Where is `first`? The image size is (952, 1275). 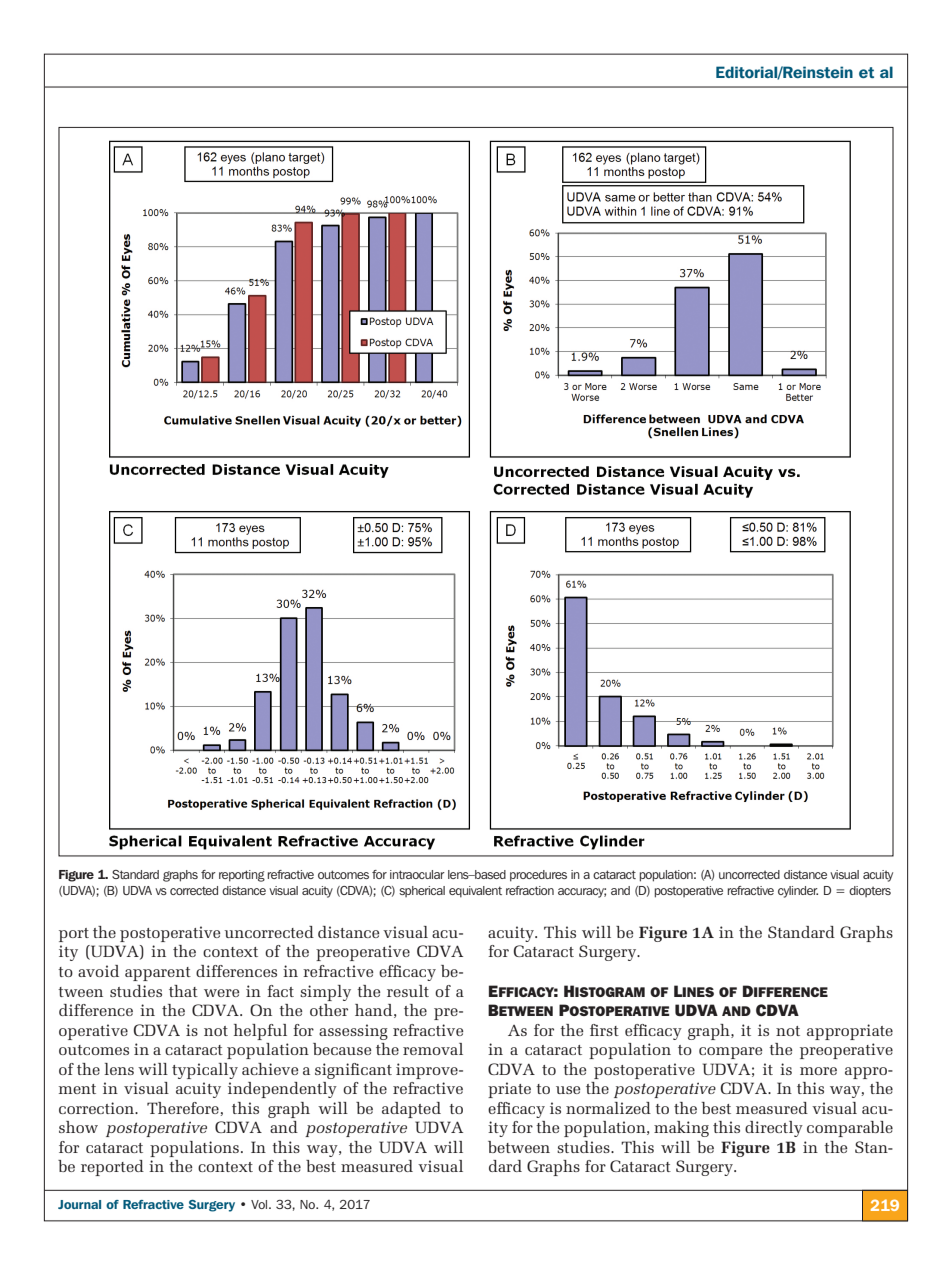
first is located at coordinates (604, 1030).
